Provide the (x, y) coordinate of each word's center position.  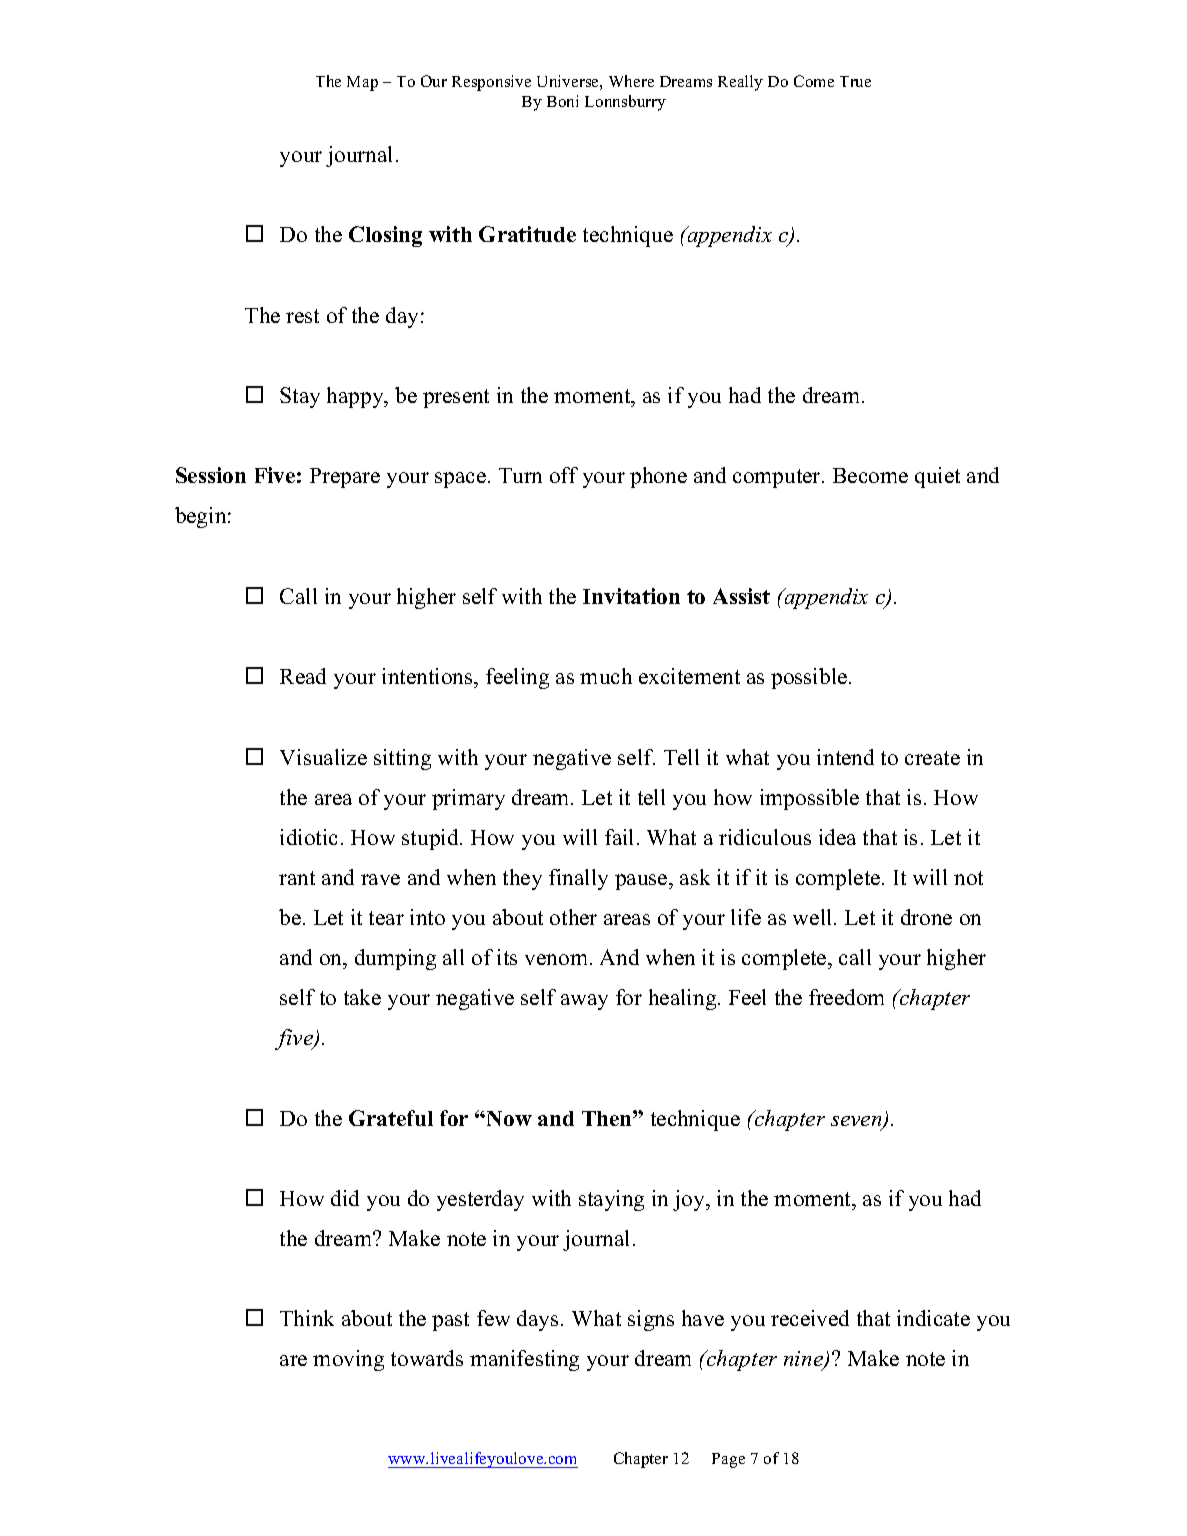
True (855, 81)
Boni (562, 101)
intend (845, 757)
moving (348, 1360)
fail (619, 837)
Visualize (323, 757)
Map (362, 83)
